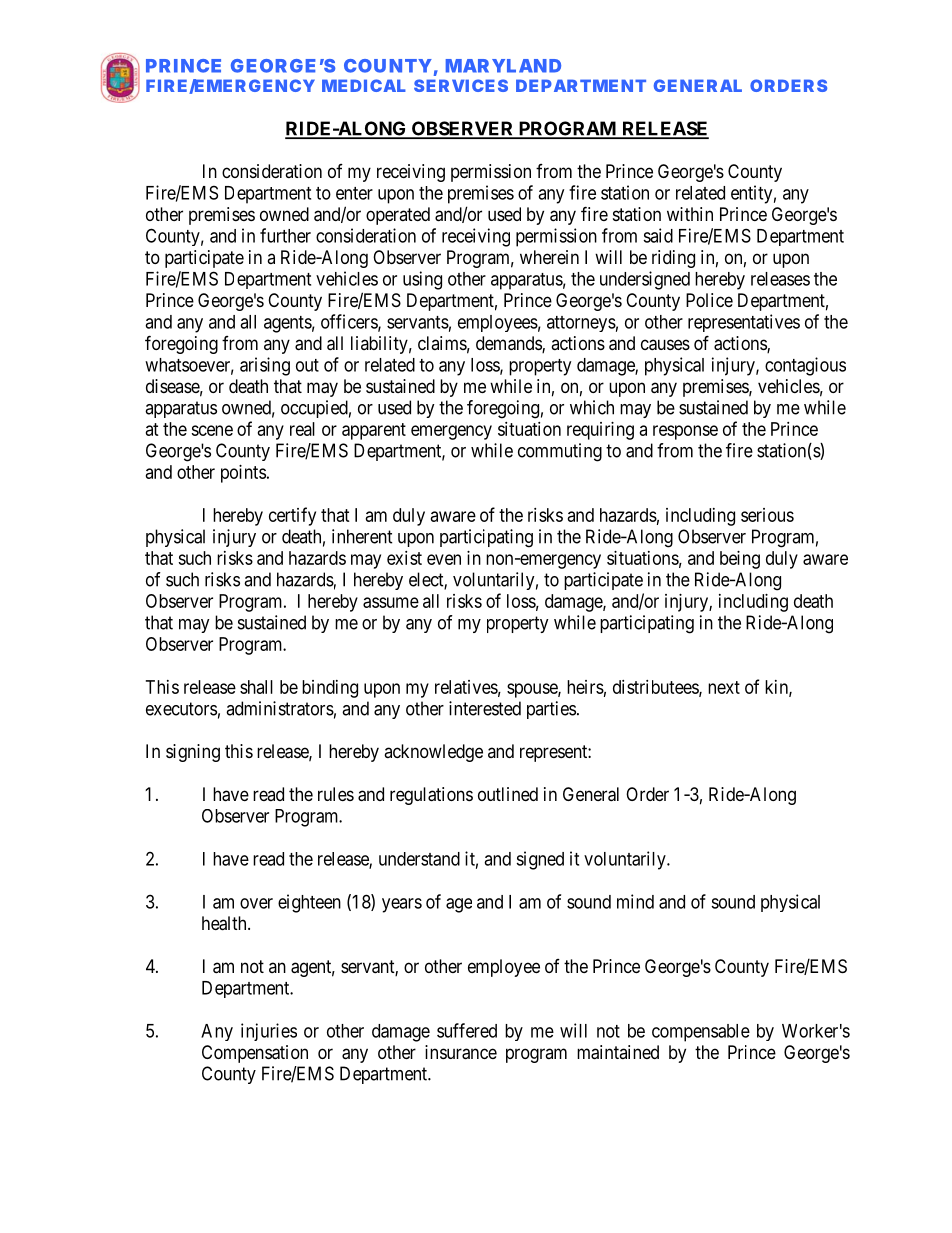 The image size is (952, 1233). What do you see at coordinates (690, 214) in the screenshot?
I see `within` at bounding box center [690, 214].
